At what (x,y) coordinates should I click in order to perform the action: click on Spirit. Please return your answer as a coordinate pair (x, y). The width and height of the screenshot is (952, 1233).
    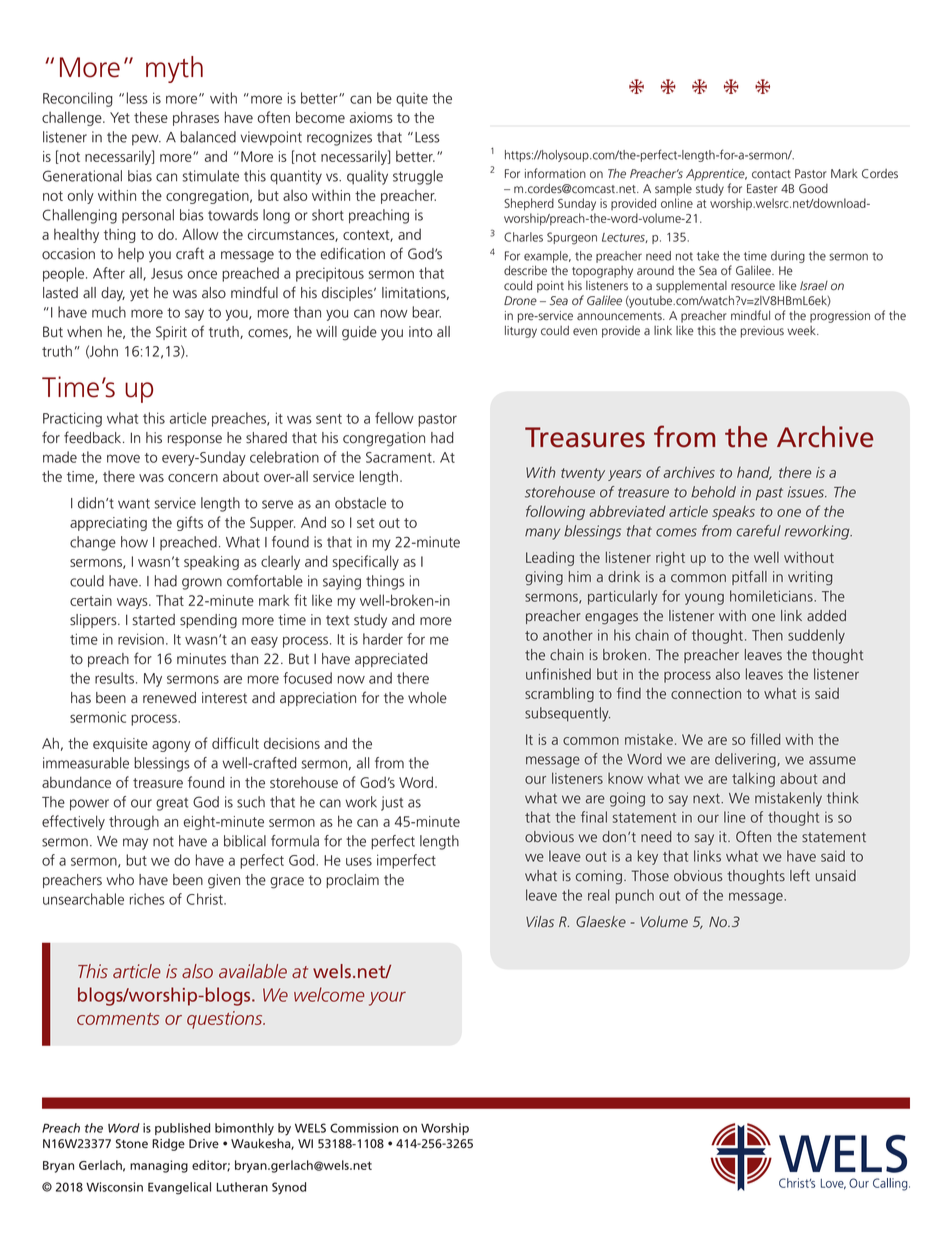
    Looking at the image, I should click on (171, 333).
